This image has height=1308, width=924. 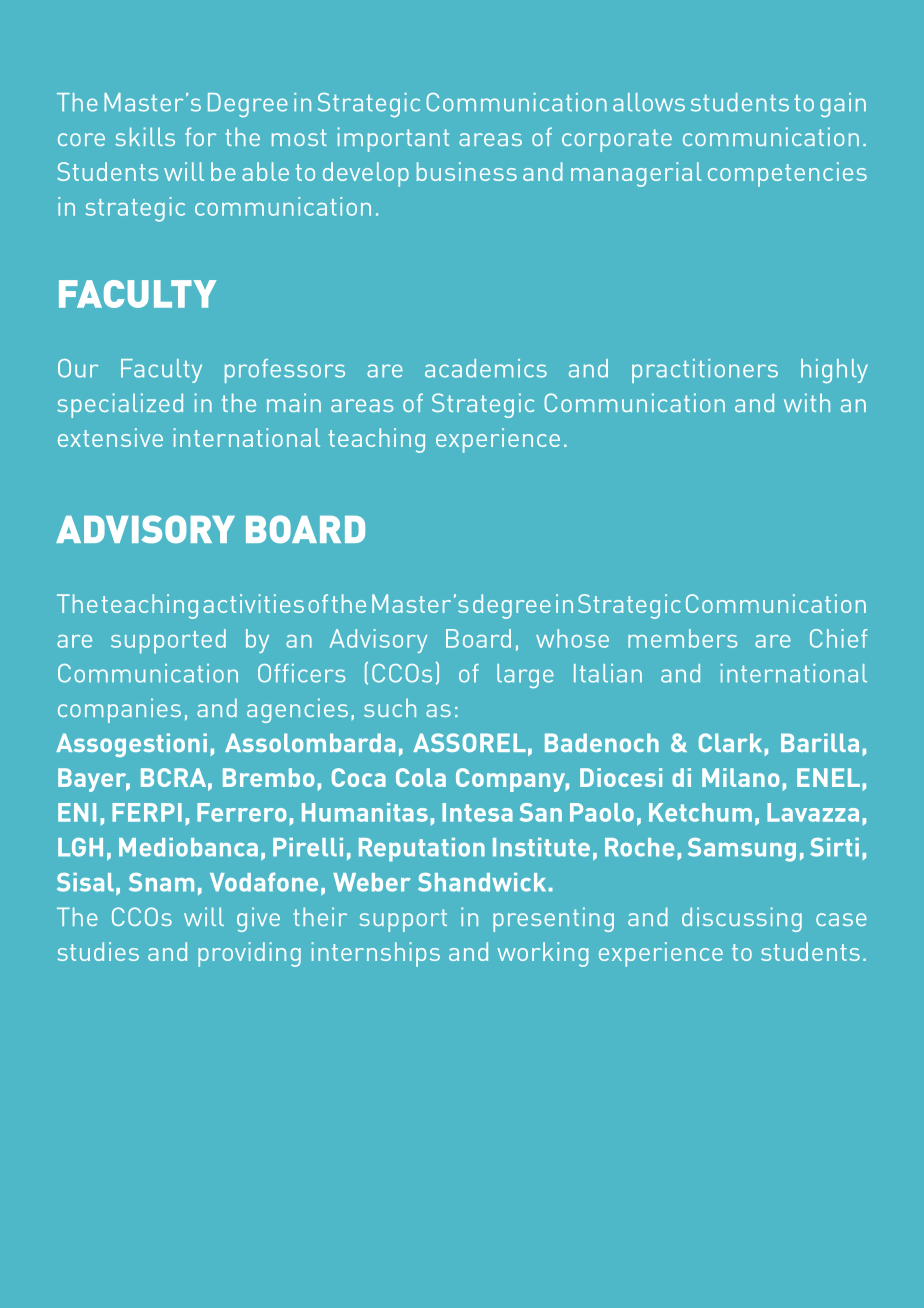 I want to click on activities, so click(x=253, y=603).
